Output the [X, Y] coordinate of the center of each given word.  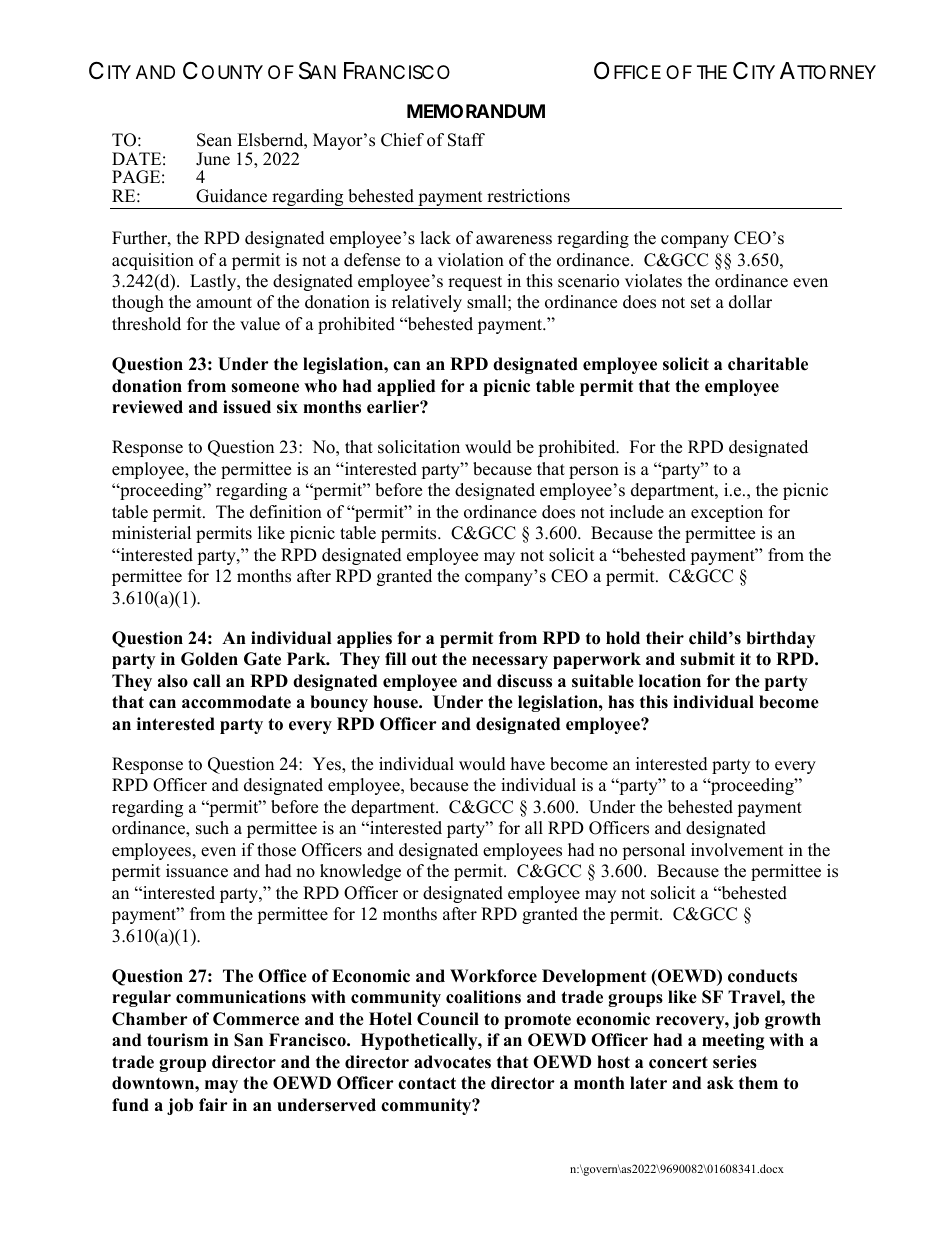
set [701, 303]
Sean [214, 140]
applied [406, 387]
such [212, 828]
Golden [209, 659]
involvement [737, 850]
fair [213, 1104]
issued [247, 407]
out [424, 659]
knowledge [360, 872]
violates [653, 281]
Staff [466, 140]
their [665, 638]
